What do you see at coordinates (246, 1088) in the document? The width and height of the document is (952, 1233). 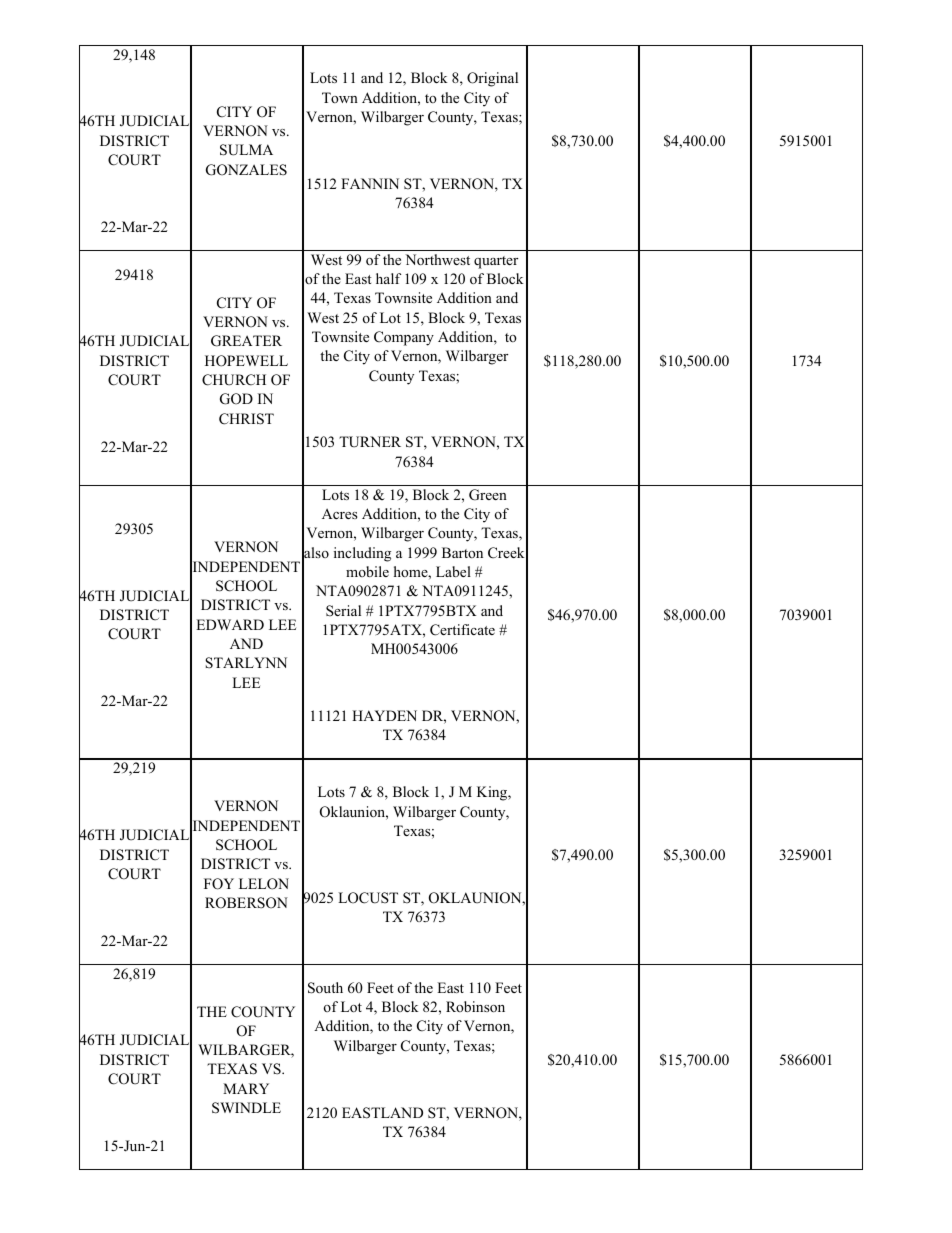 I see `MARY` at bounding box center [246, 1088].
